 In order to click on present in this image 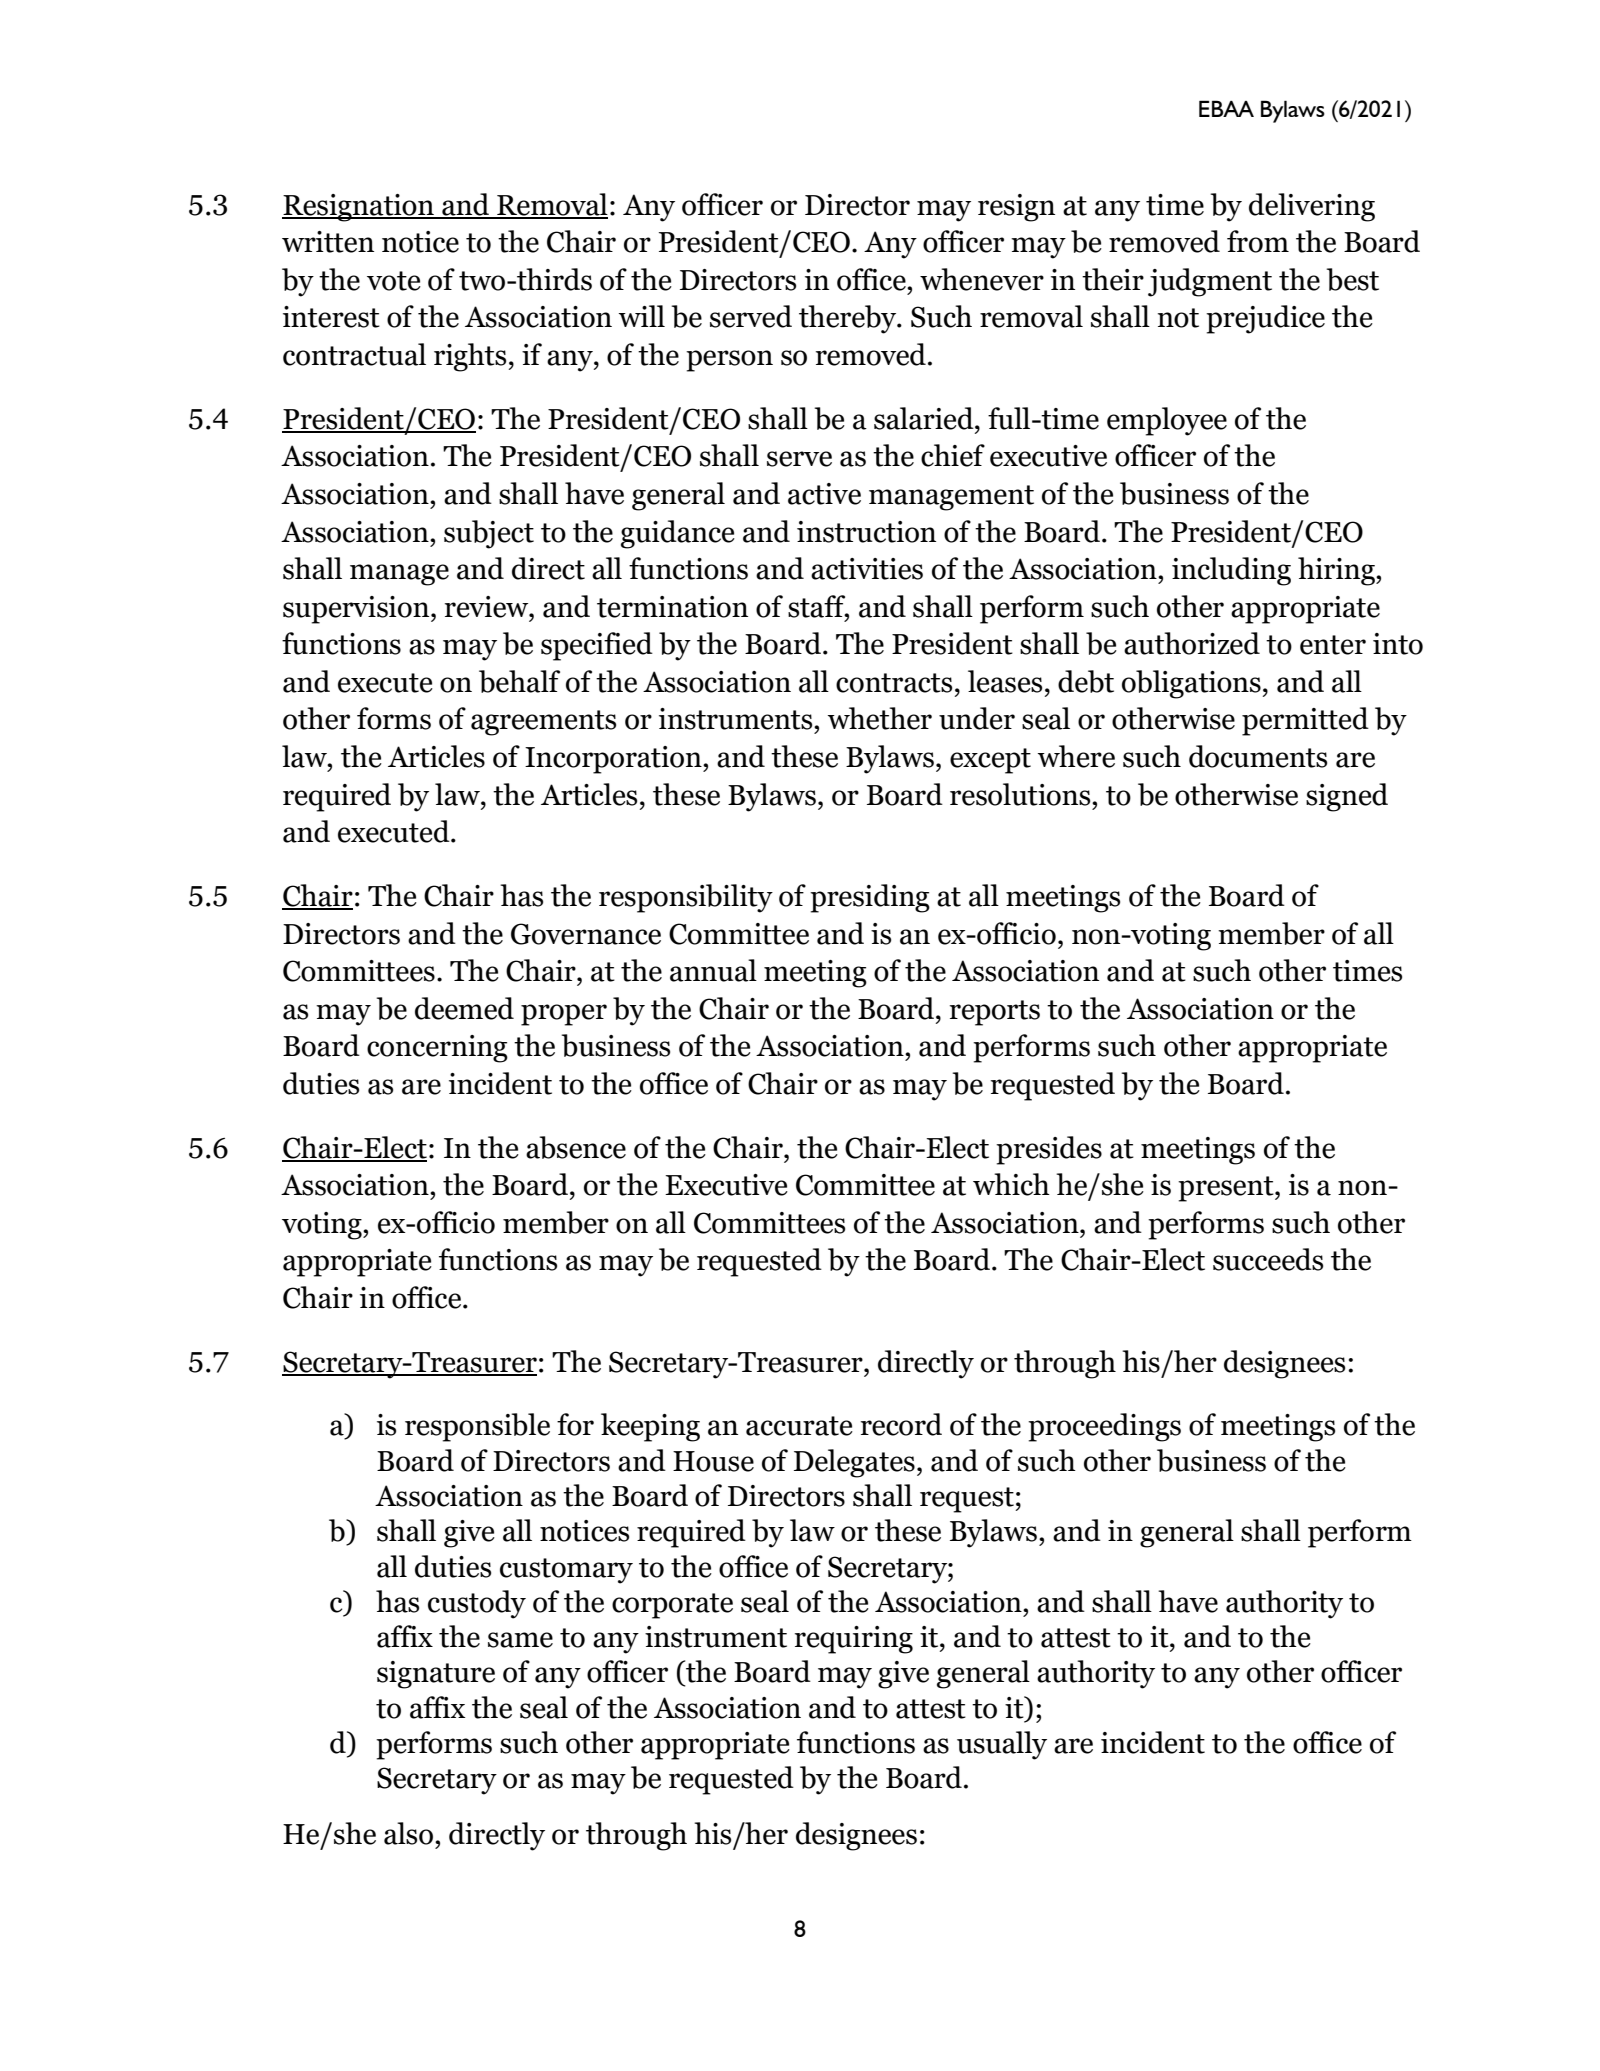, I will do `click(1227, 1189)`.
